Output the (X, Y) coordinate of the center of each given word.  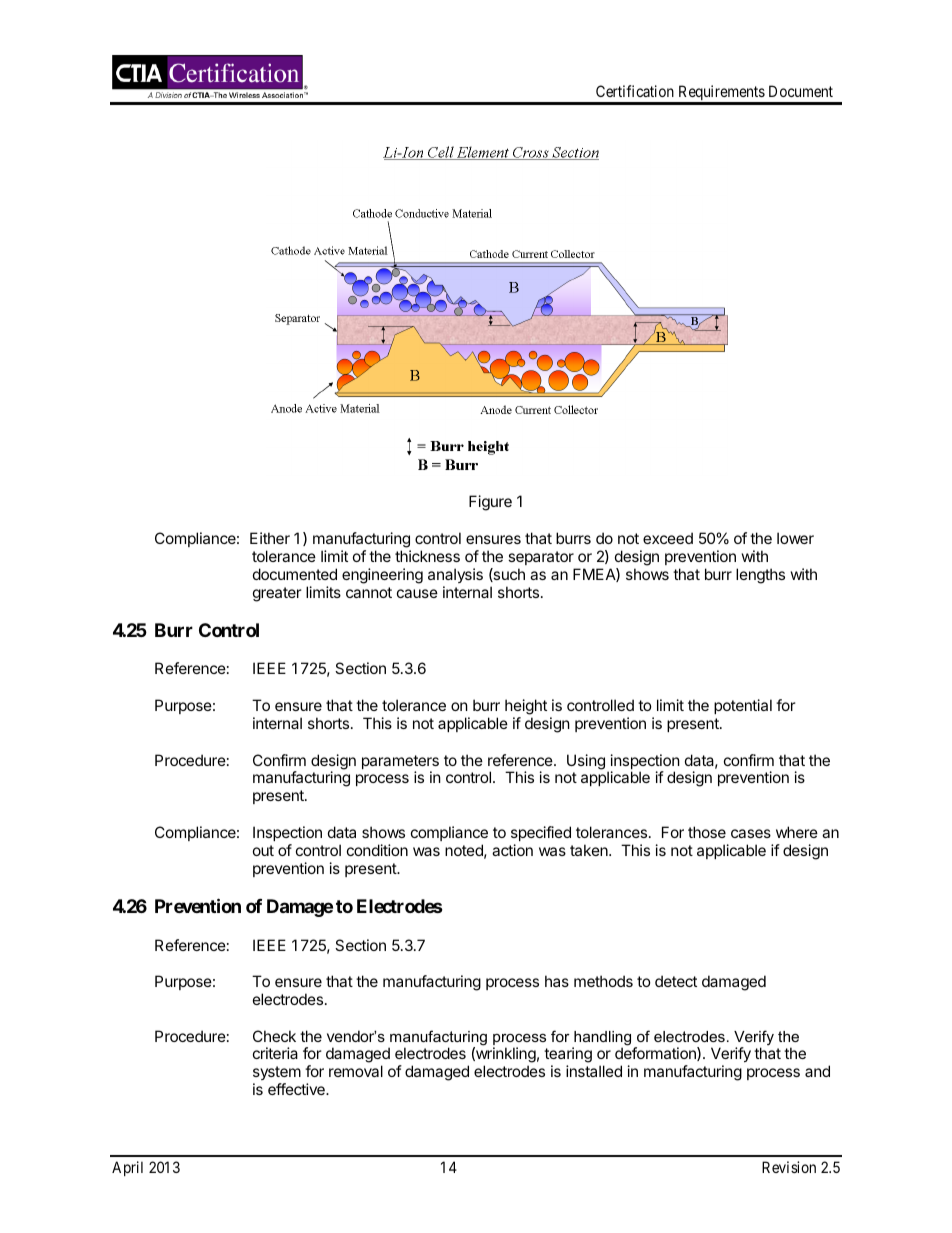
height (526, 707)
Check (274, 1036)
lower (795, 538)
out (263, 850)
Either (270, 538)
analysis (455, 575)
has (557, 981)
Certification (635, 91)
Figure (490, 503)
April (127, 1168)
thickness (427, 556)
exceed (668, 538)
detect (676, 981)
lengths (760, 576)
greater (277, 594)
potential (743, 706)
